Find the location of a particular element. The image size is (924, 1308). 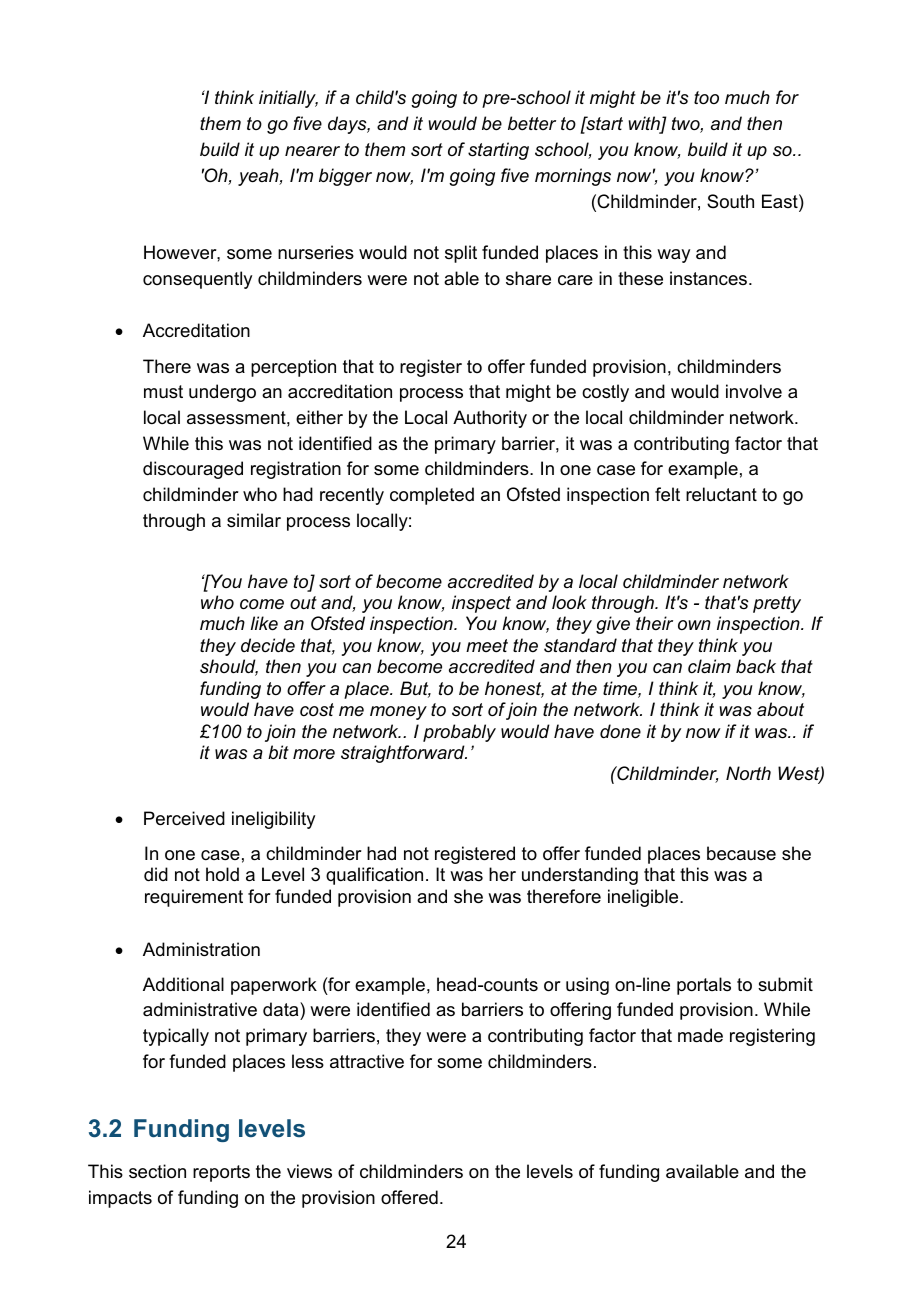

Authority is located at coordinates (490, 419).
